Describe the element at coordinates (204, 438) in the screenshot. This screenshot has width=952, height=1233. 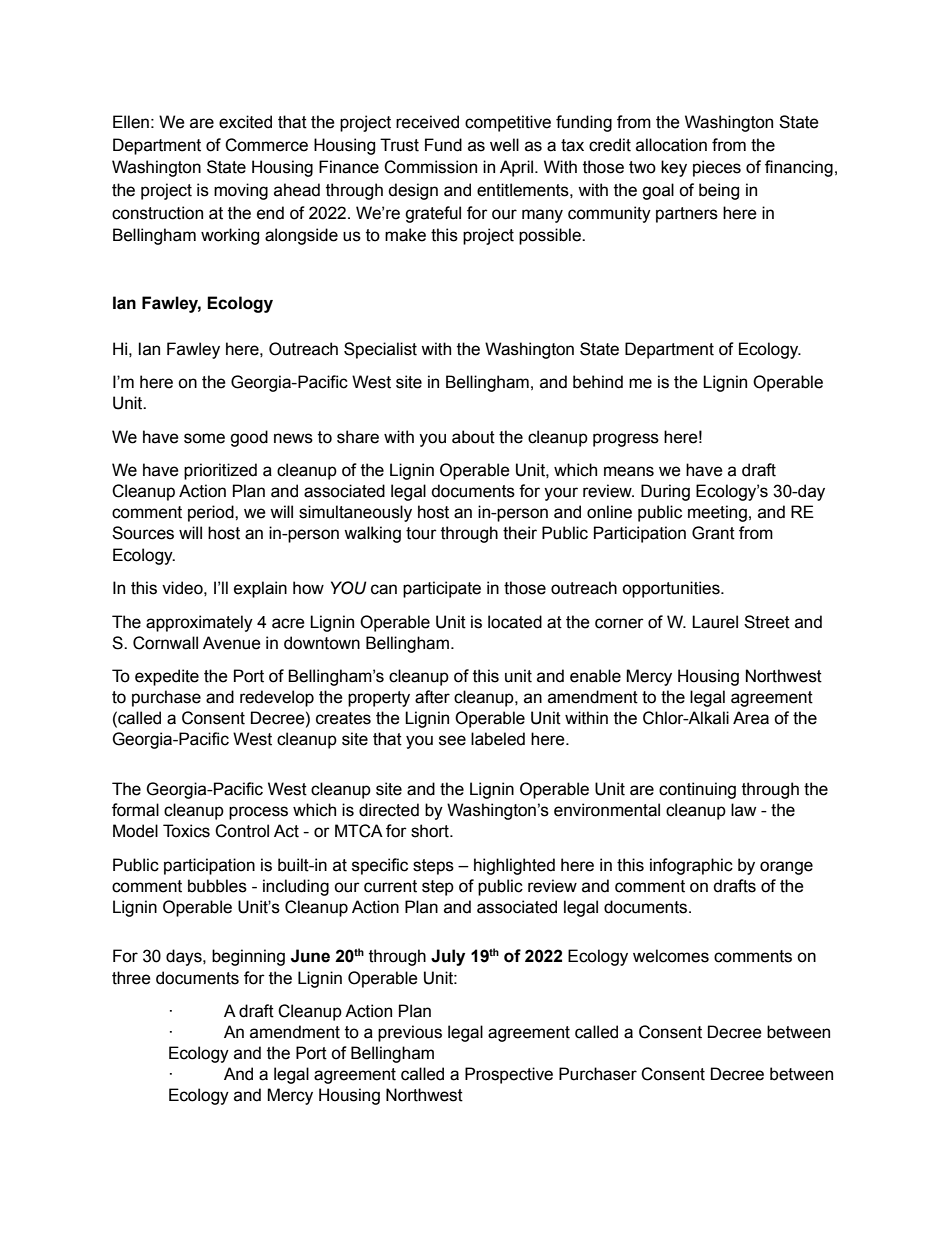
I see `some` at that location.
